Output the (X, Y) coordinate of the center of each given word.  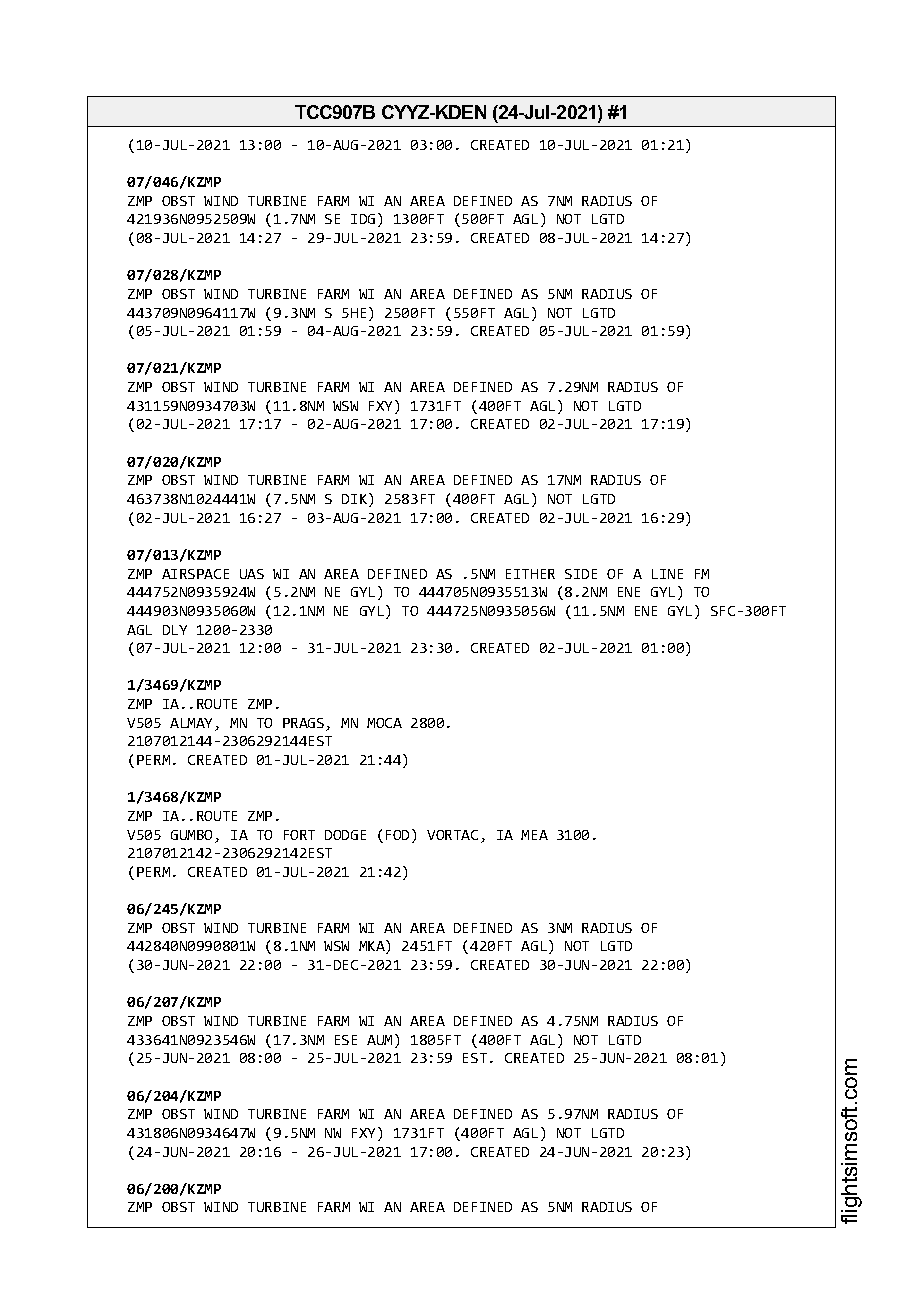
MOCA (384, 723)
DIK (356, 500)
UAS (252, 574)
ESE (346, 1040)
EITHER (530, 574)
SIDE (581, 574)
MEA (534, 835)
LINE (667, 574)
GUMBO (193, 836)
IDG (363, 219)
